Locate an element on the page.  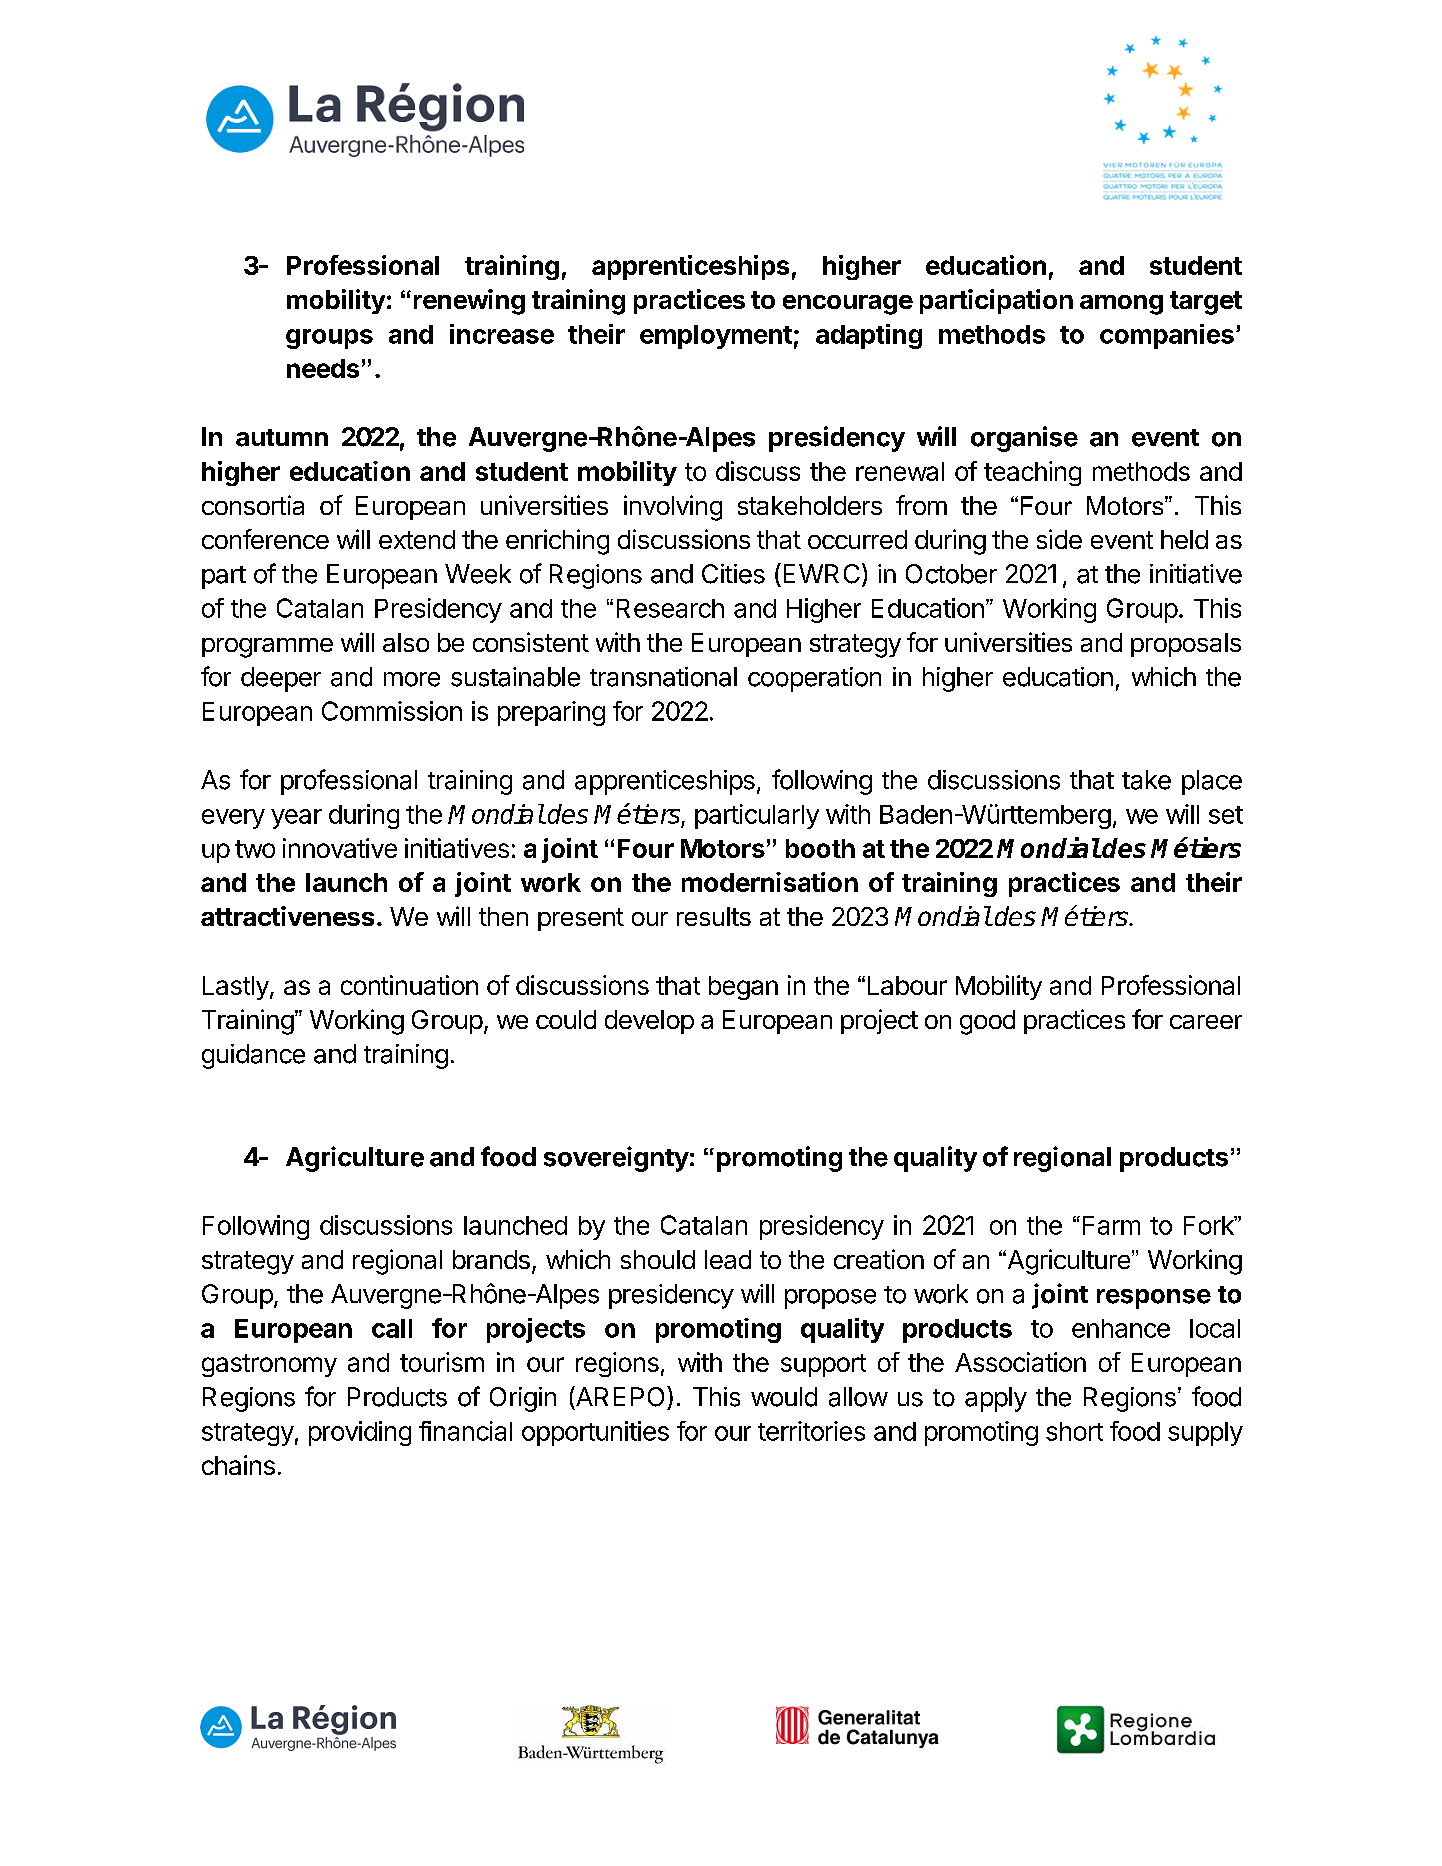
needs is located at coordinates (323, 368).
